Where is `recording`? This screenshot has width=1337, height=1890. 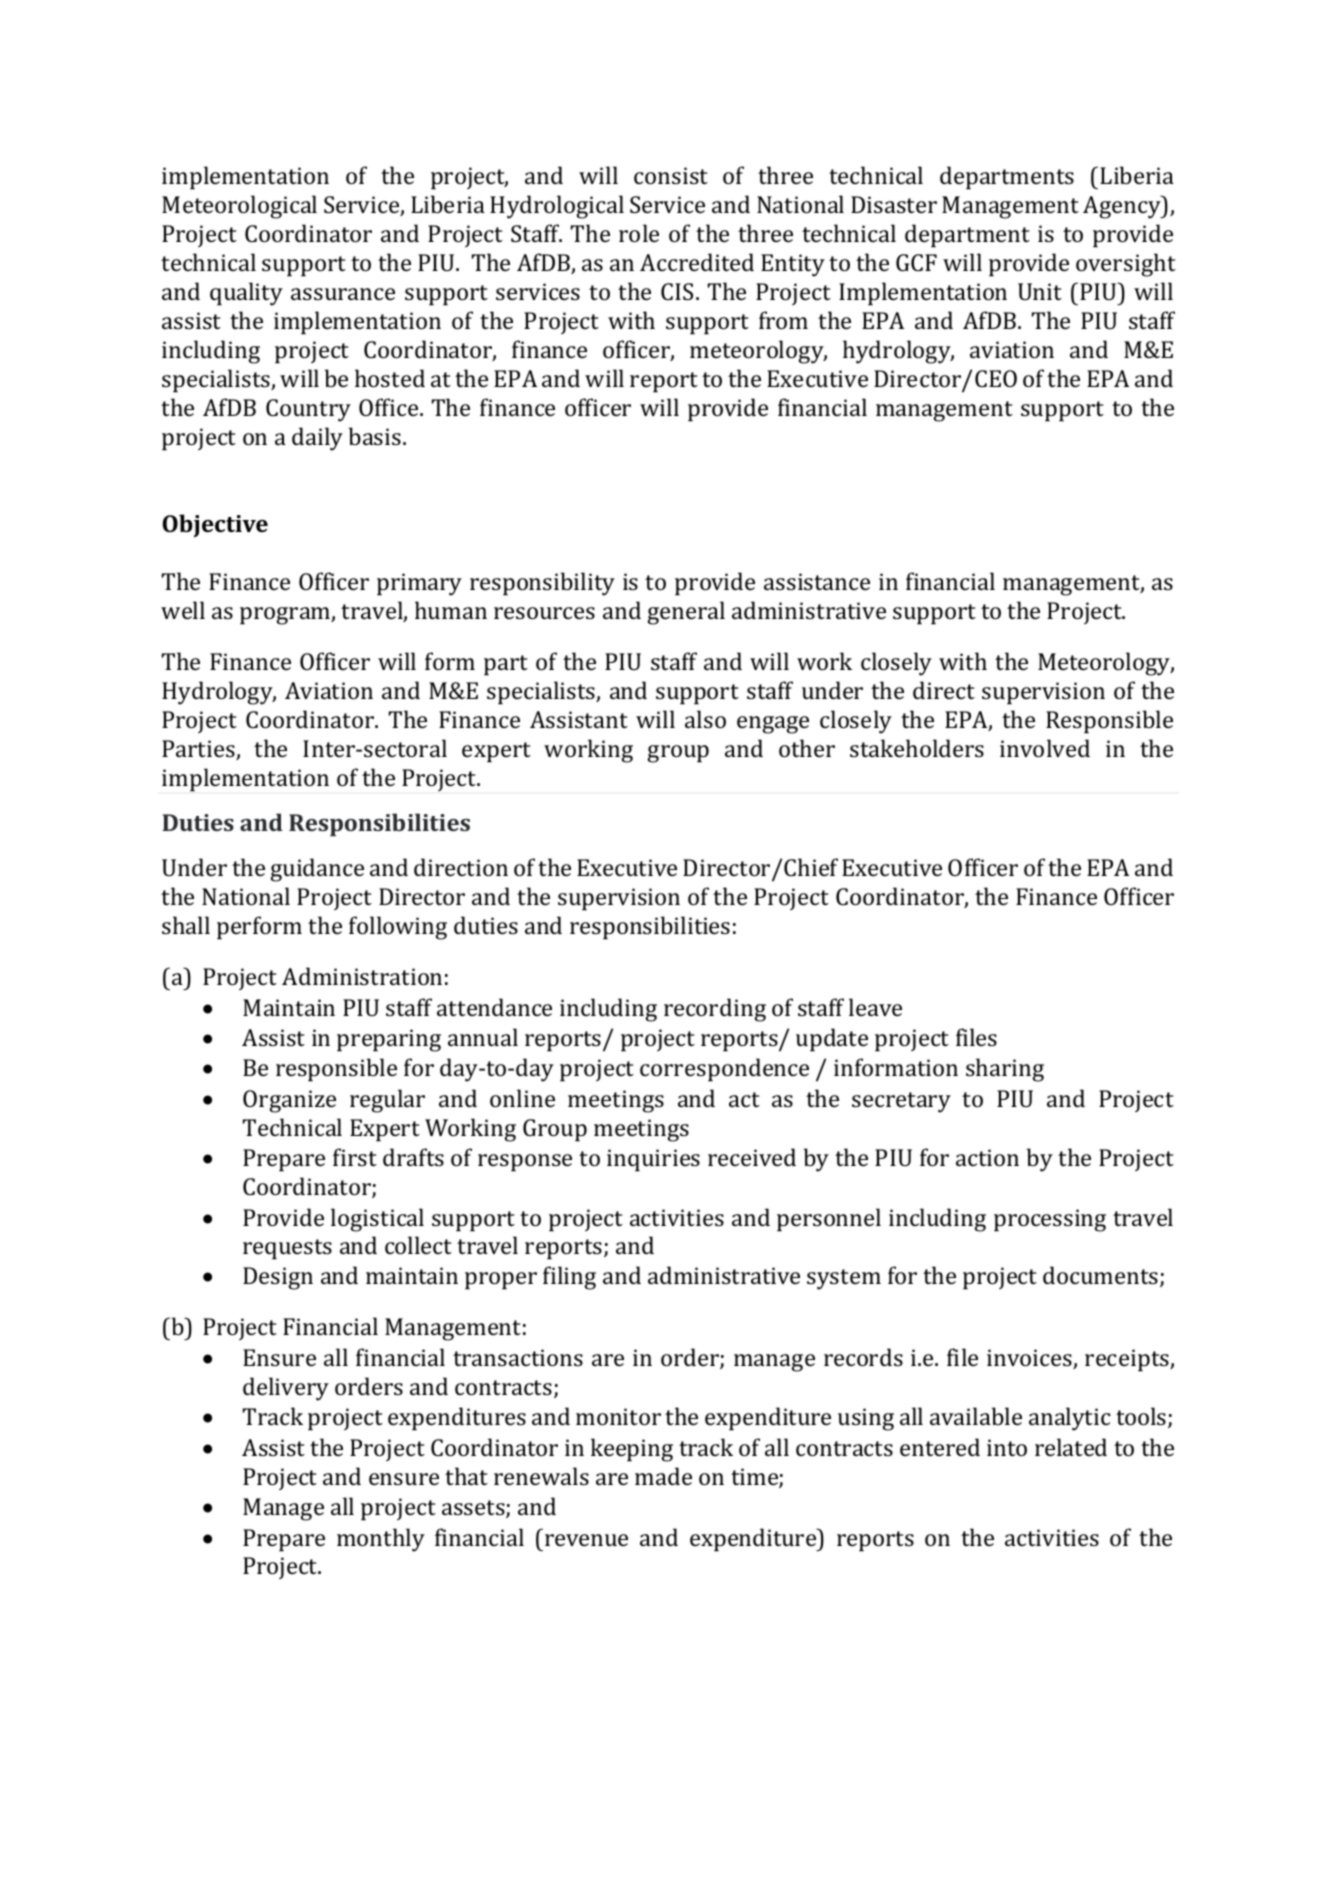 recording is located at coordinates (715, 1010).
